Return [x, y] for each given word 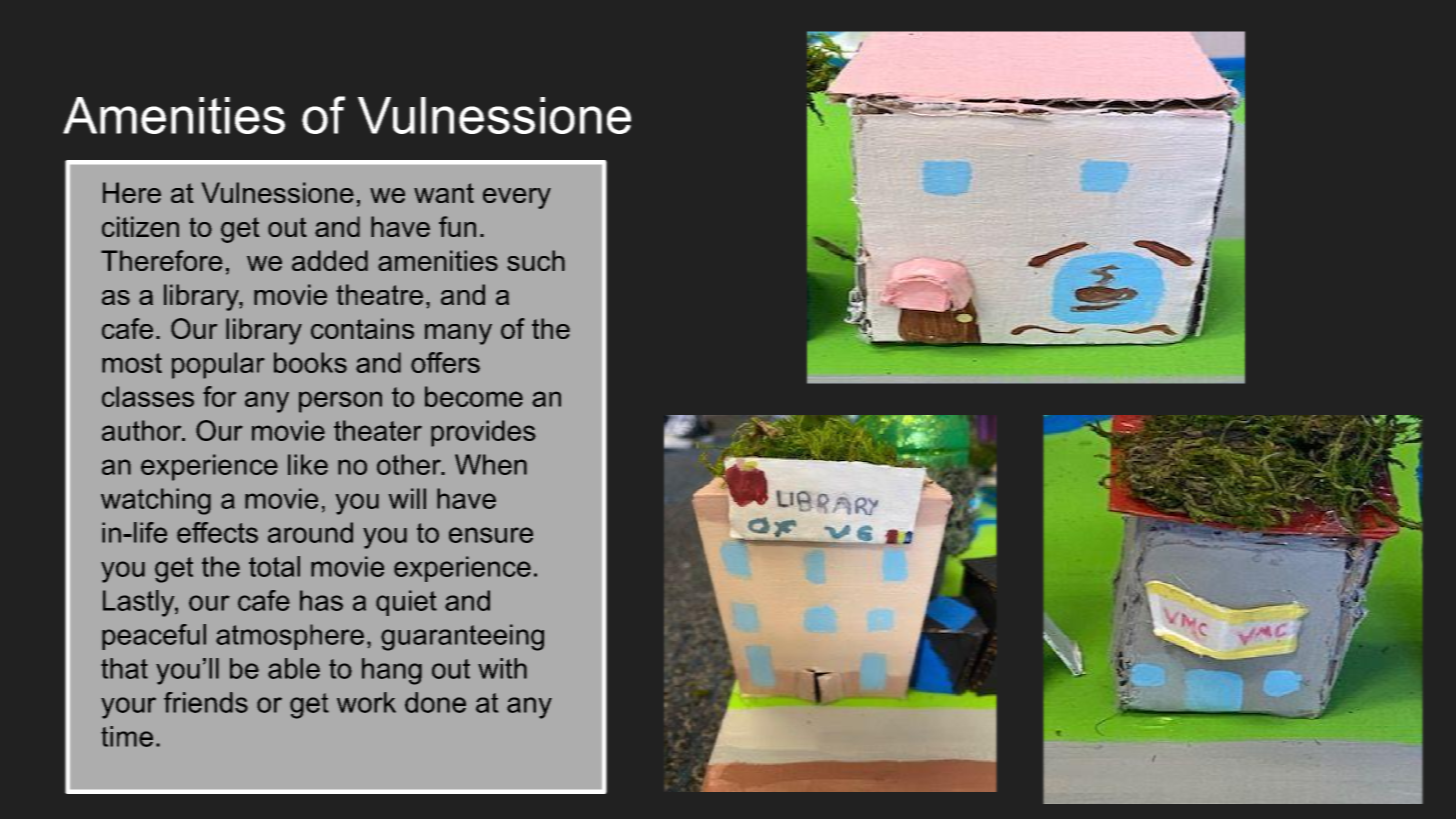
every [517, 198]
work [366, 702]
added [330, 260]
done [435, 702]
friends [206, 702]
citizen [140, 226]
